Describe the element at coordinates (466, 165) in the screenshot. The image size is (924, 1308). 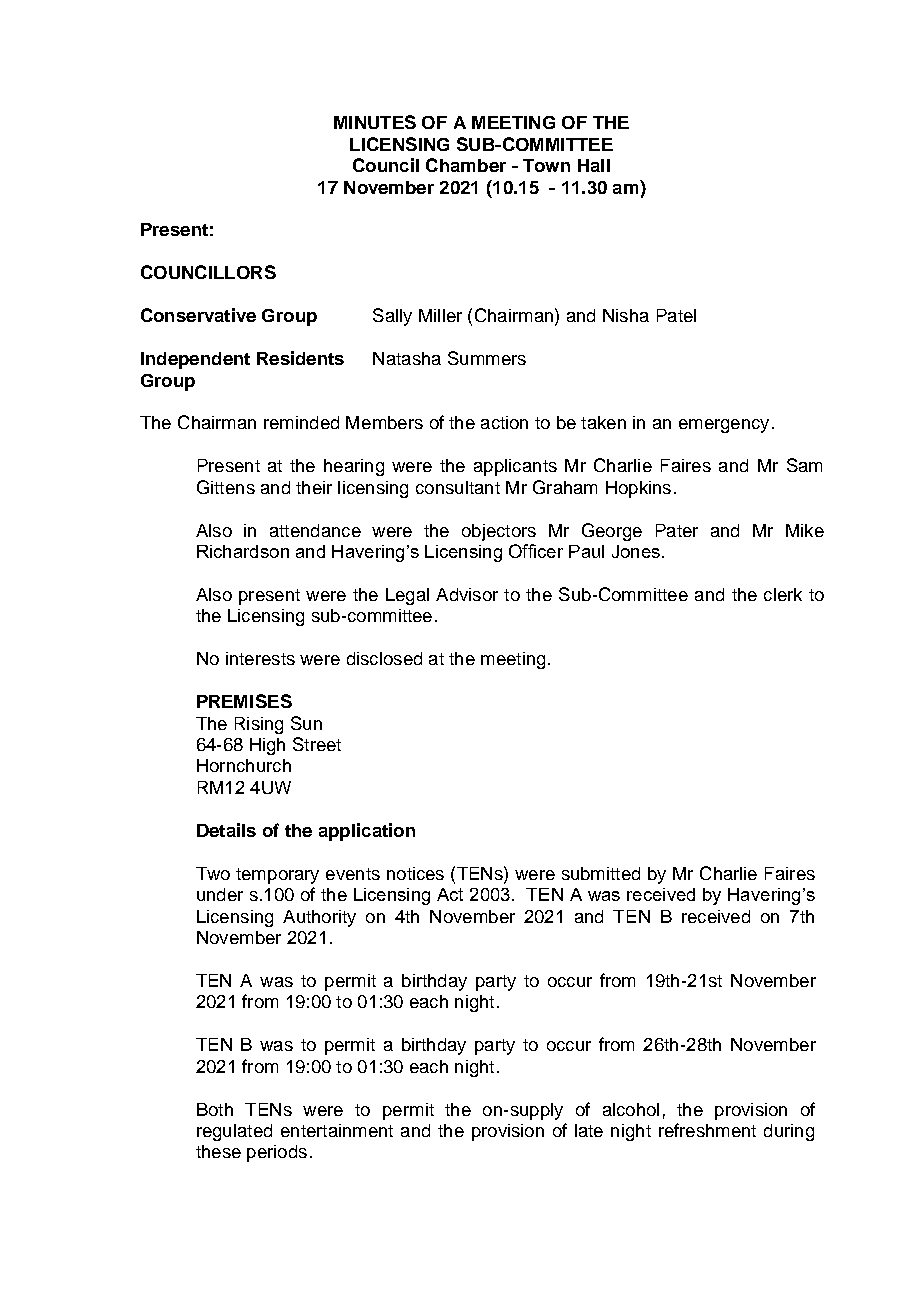
I see `Chamber` at that location.
